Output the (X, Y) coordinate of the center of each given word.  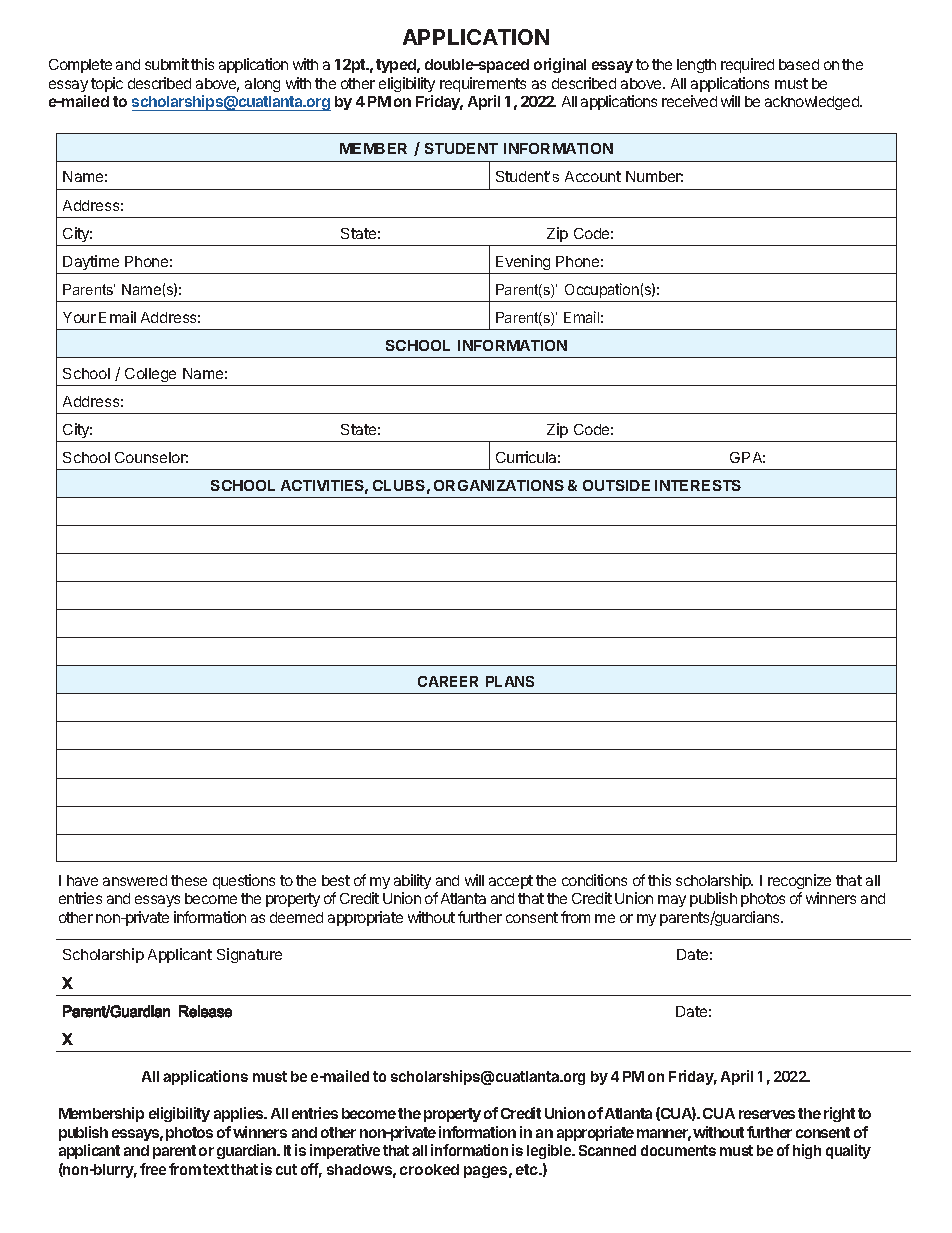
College (150, 375)
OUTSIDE (616, 485)
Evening (523, 262)
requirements (483, 84)
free (153, 1169)
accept (511, 882)
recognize (799, 881)
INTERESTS (698, 485)
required (747, 65)
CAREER (448, 681)
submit (167, 64)
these (189, 880)
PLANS (510, 681)
